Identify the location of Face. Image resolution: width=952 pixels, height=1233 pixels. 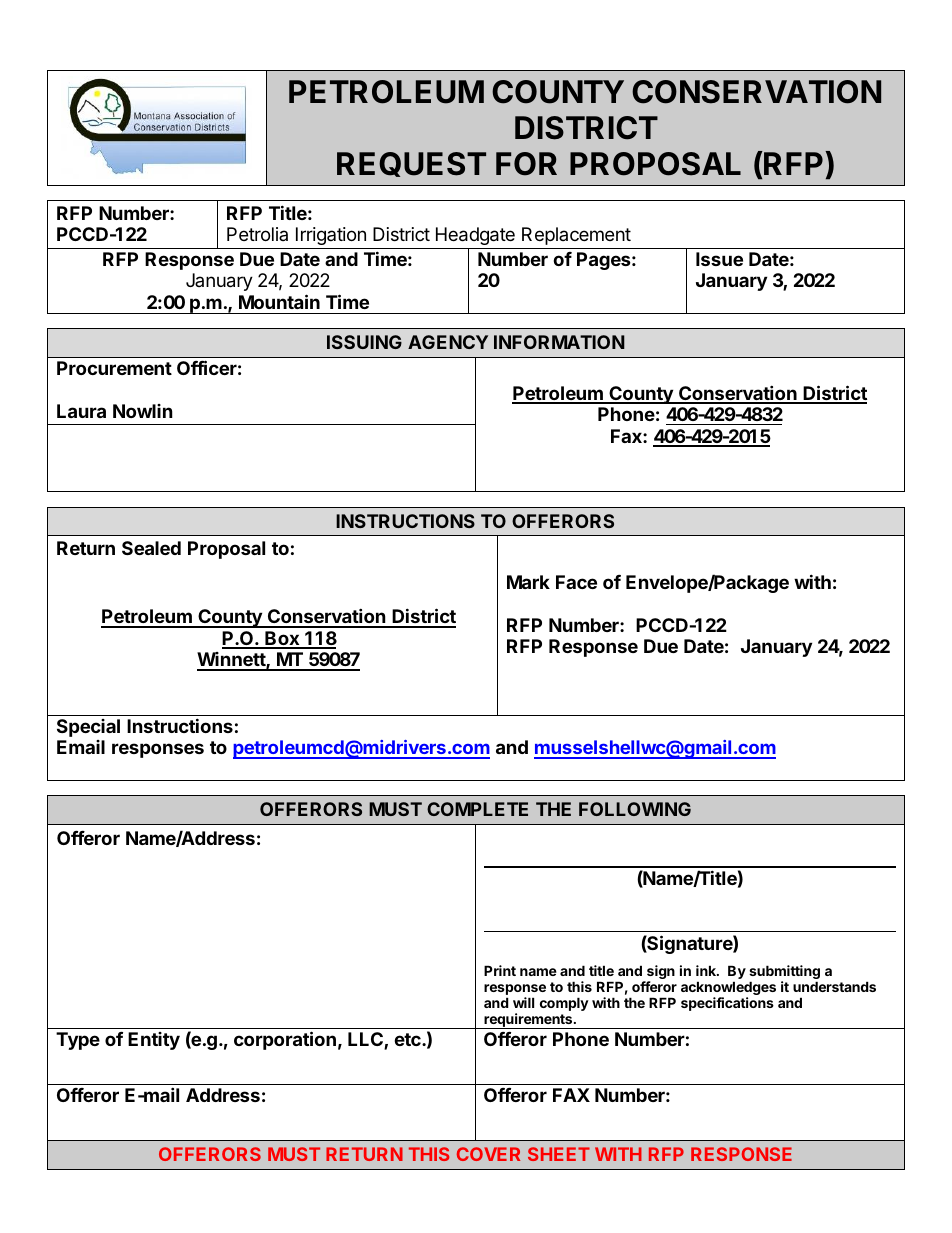
(576, 582).
